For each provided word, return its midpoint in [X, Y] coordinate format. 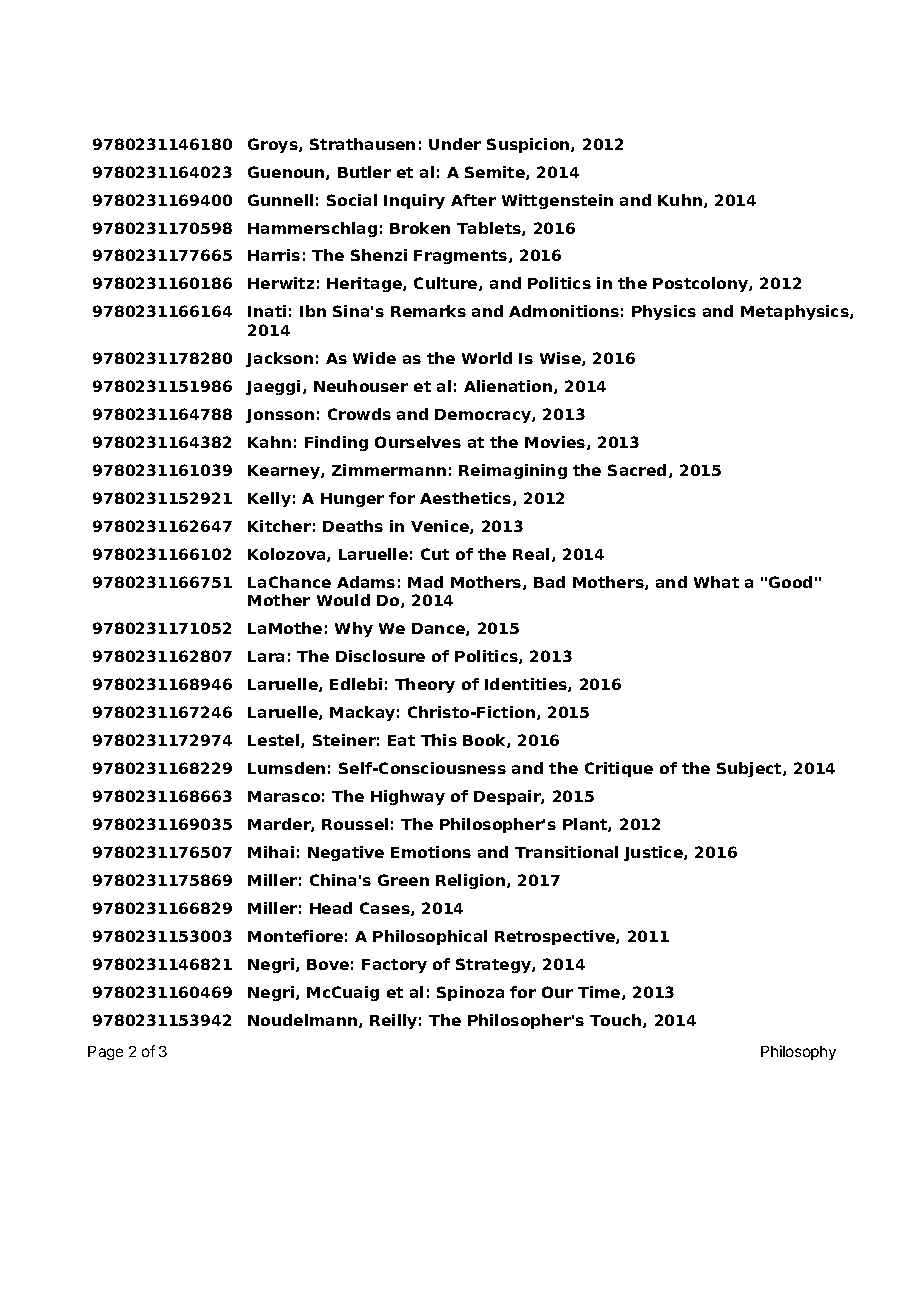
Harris [274, 255]
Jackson [279, 359]
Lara [266, 656]
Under [455, 144]
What [716, 582]
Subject [750, 769]
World [487, 358]
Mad [425, 582]
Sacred [637, 470]
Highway [408, 797]
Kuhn [680, 200]
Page [105, 1053]
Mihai [271, 852]
